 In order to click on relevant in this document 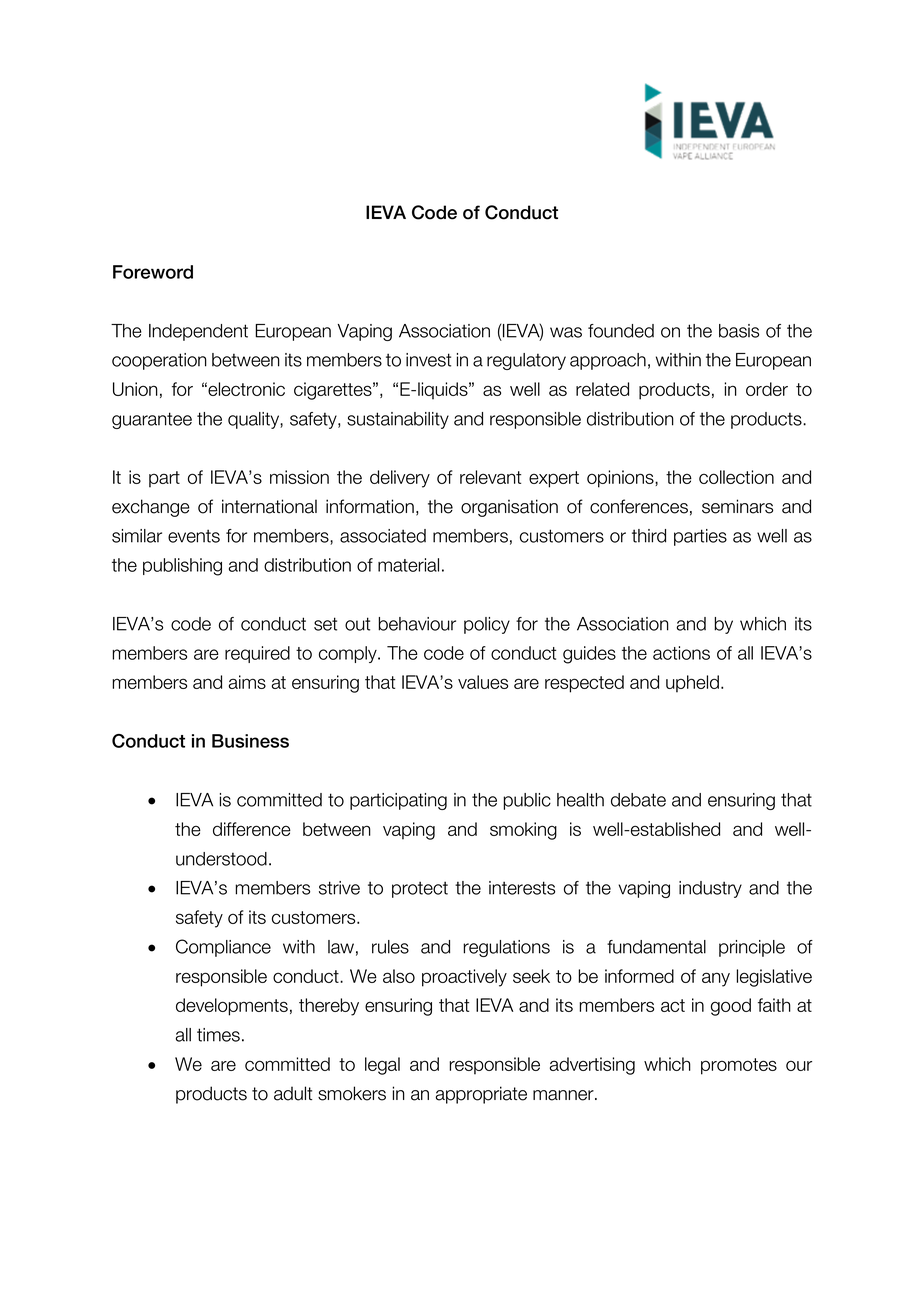, I will do `click(490, 477)`.
